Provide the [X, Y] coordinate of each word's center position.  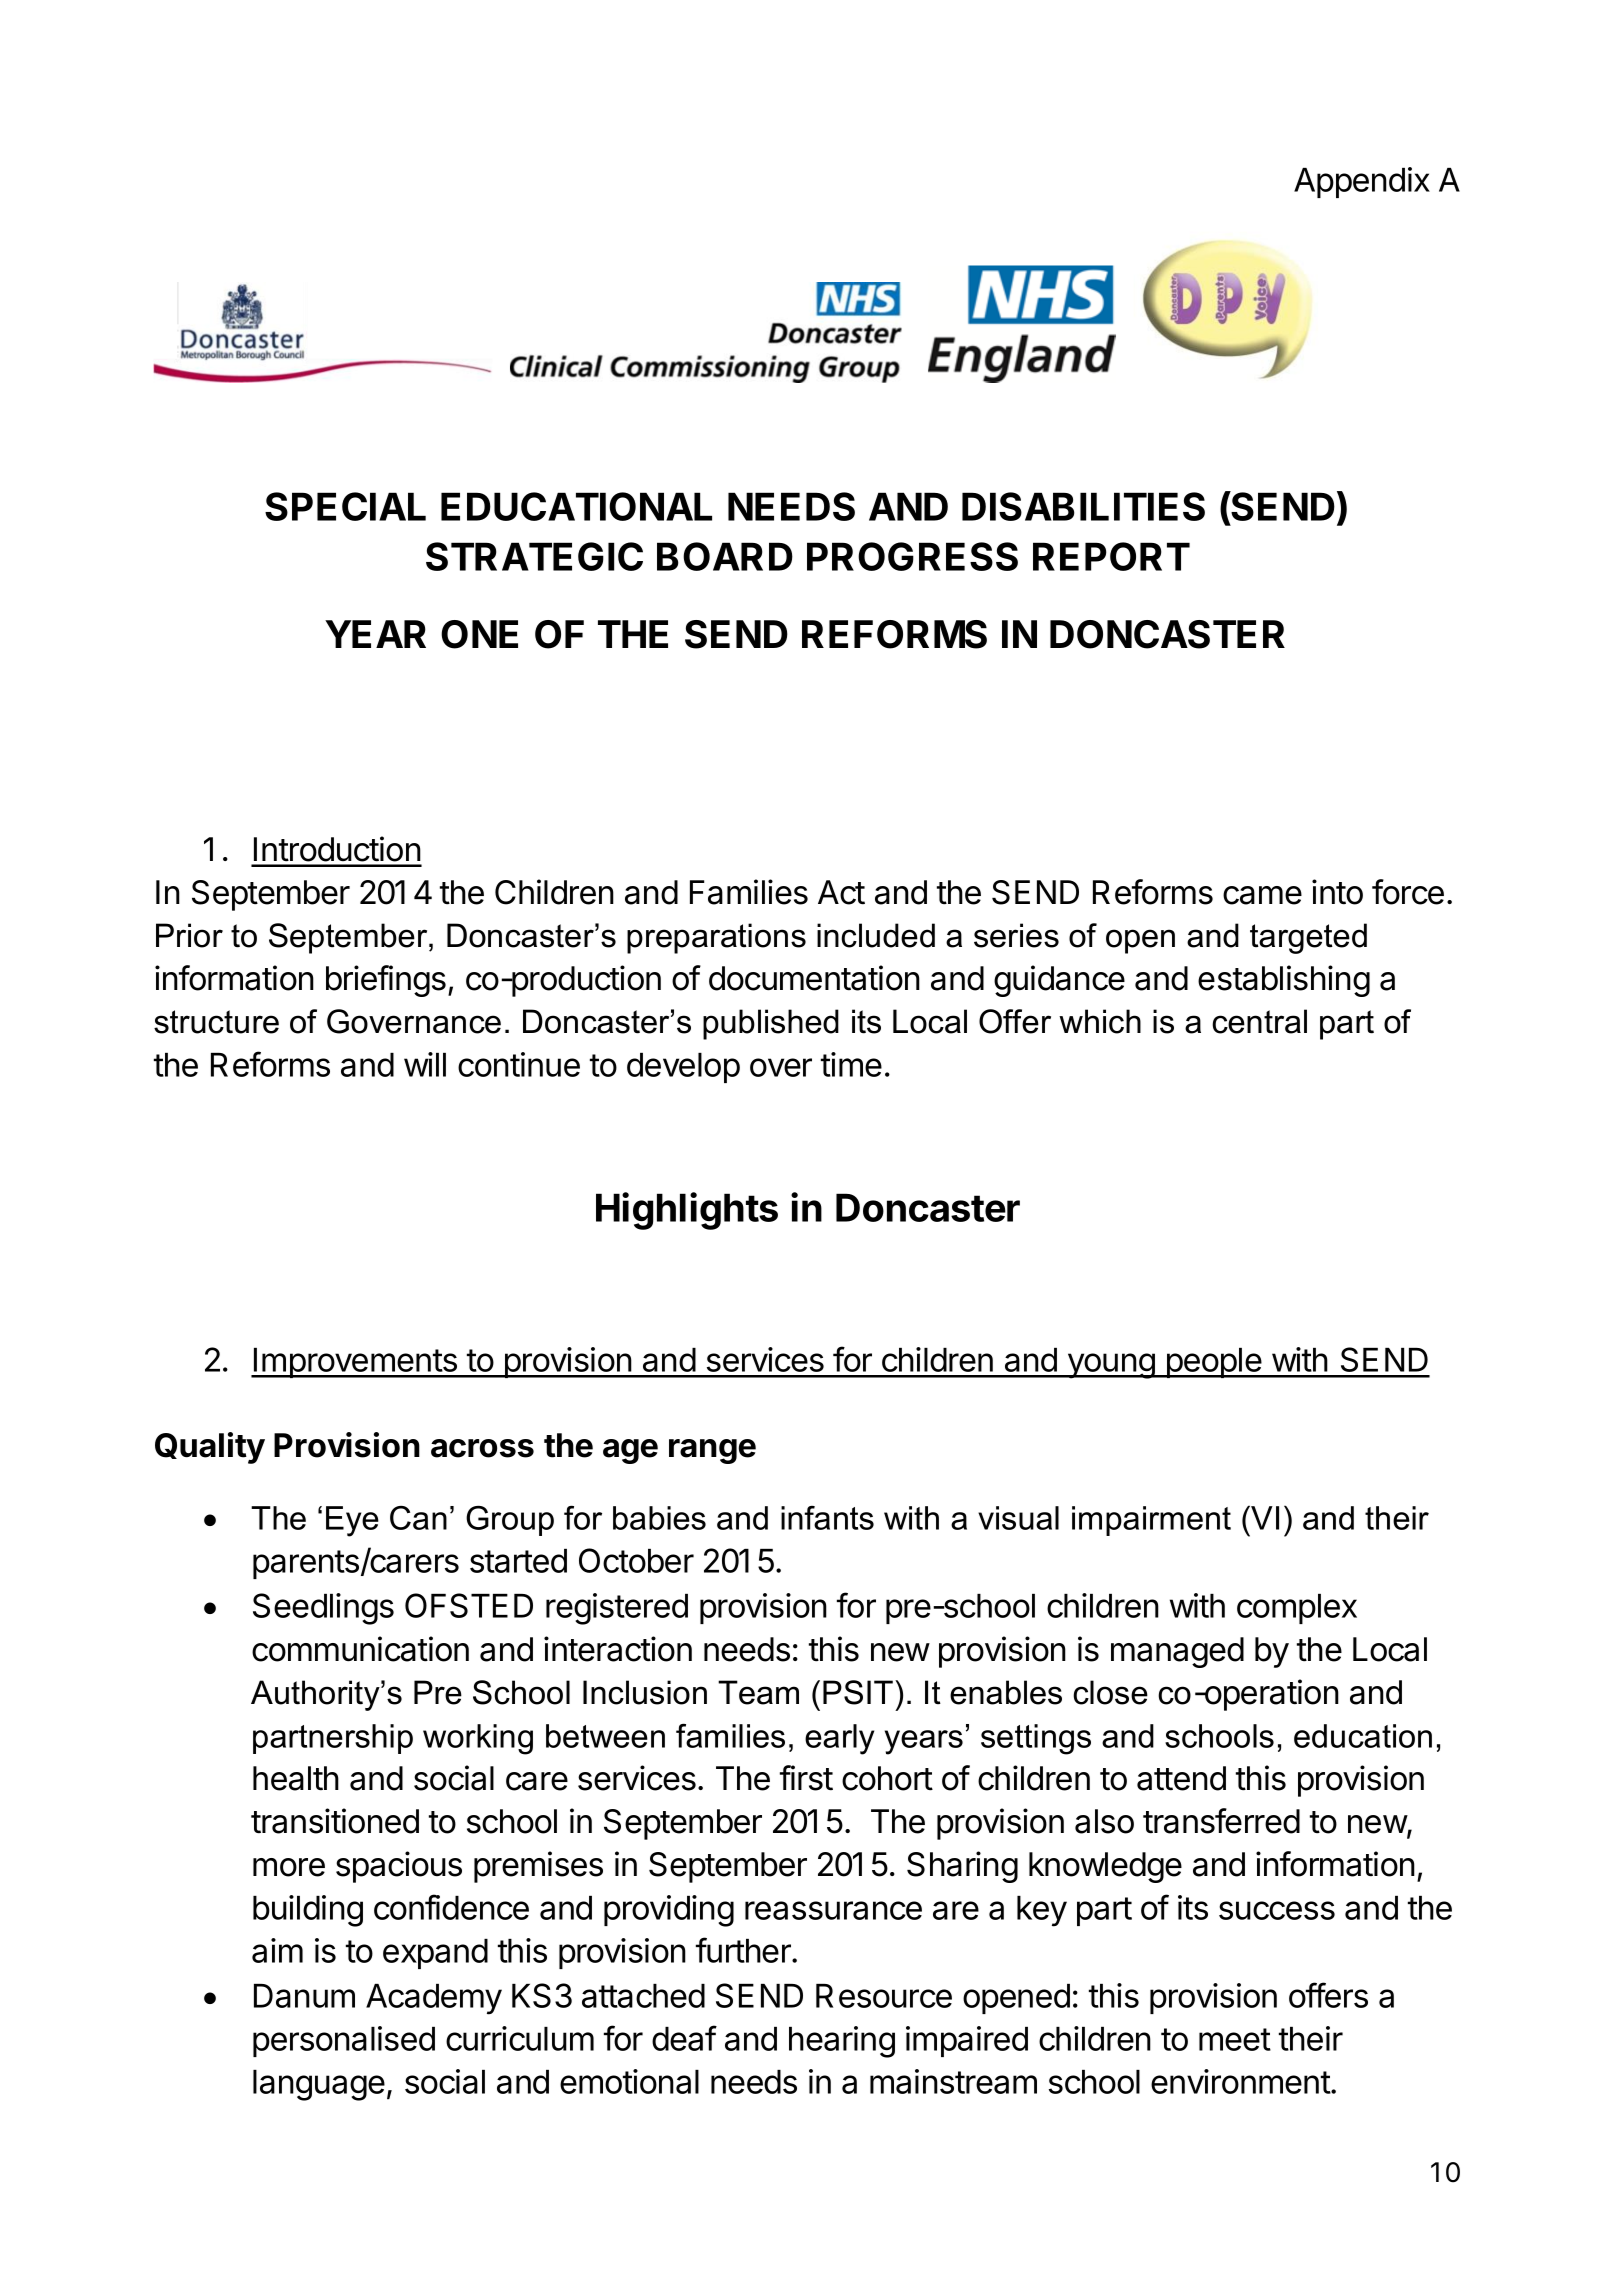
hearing [842, 2042]
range [712, 1451]
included [876, 935]
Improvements [355, 1363]
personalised [344, 2041]
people [1213, 1363]
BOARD [725, 556]
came [1262, 895]
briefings [386, 981]
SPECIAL [345, 506]
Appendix [1362, 182]
